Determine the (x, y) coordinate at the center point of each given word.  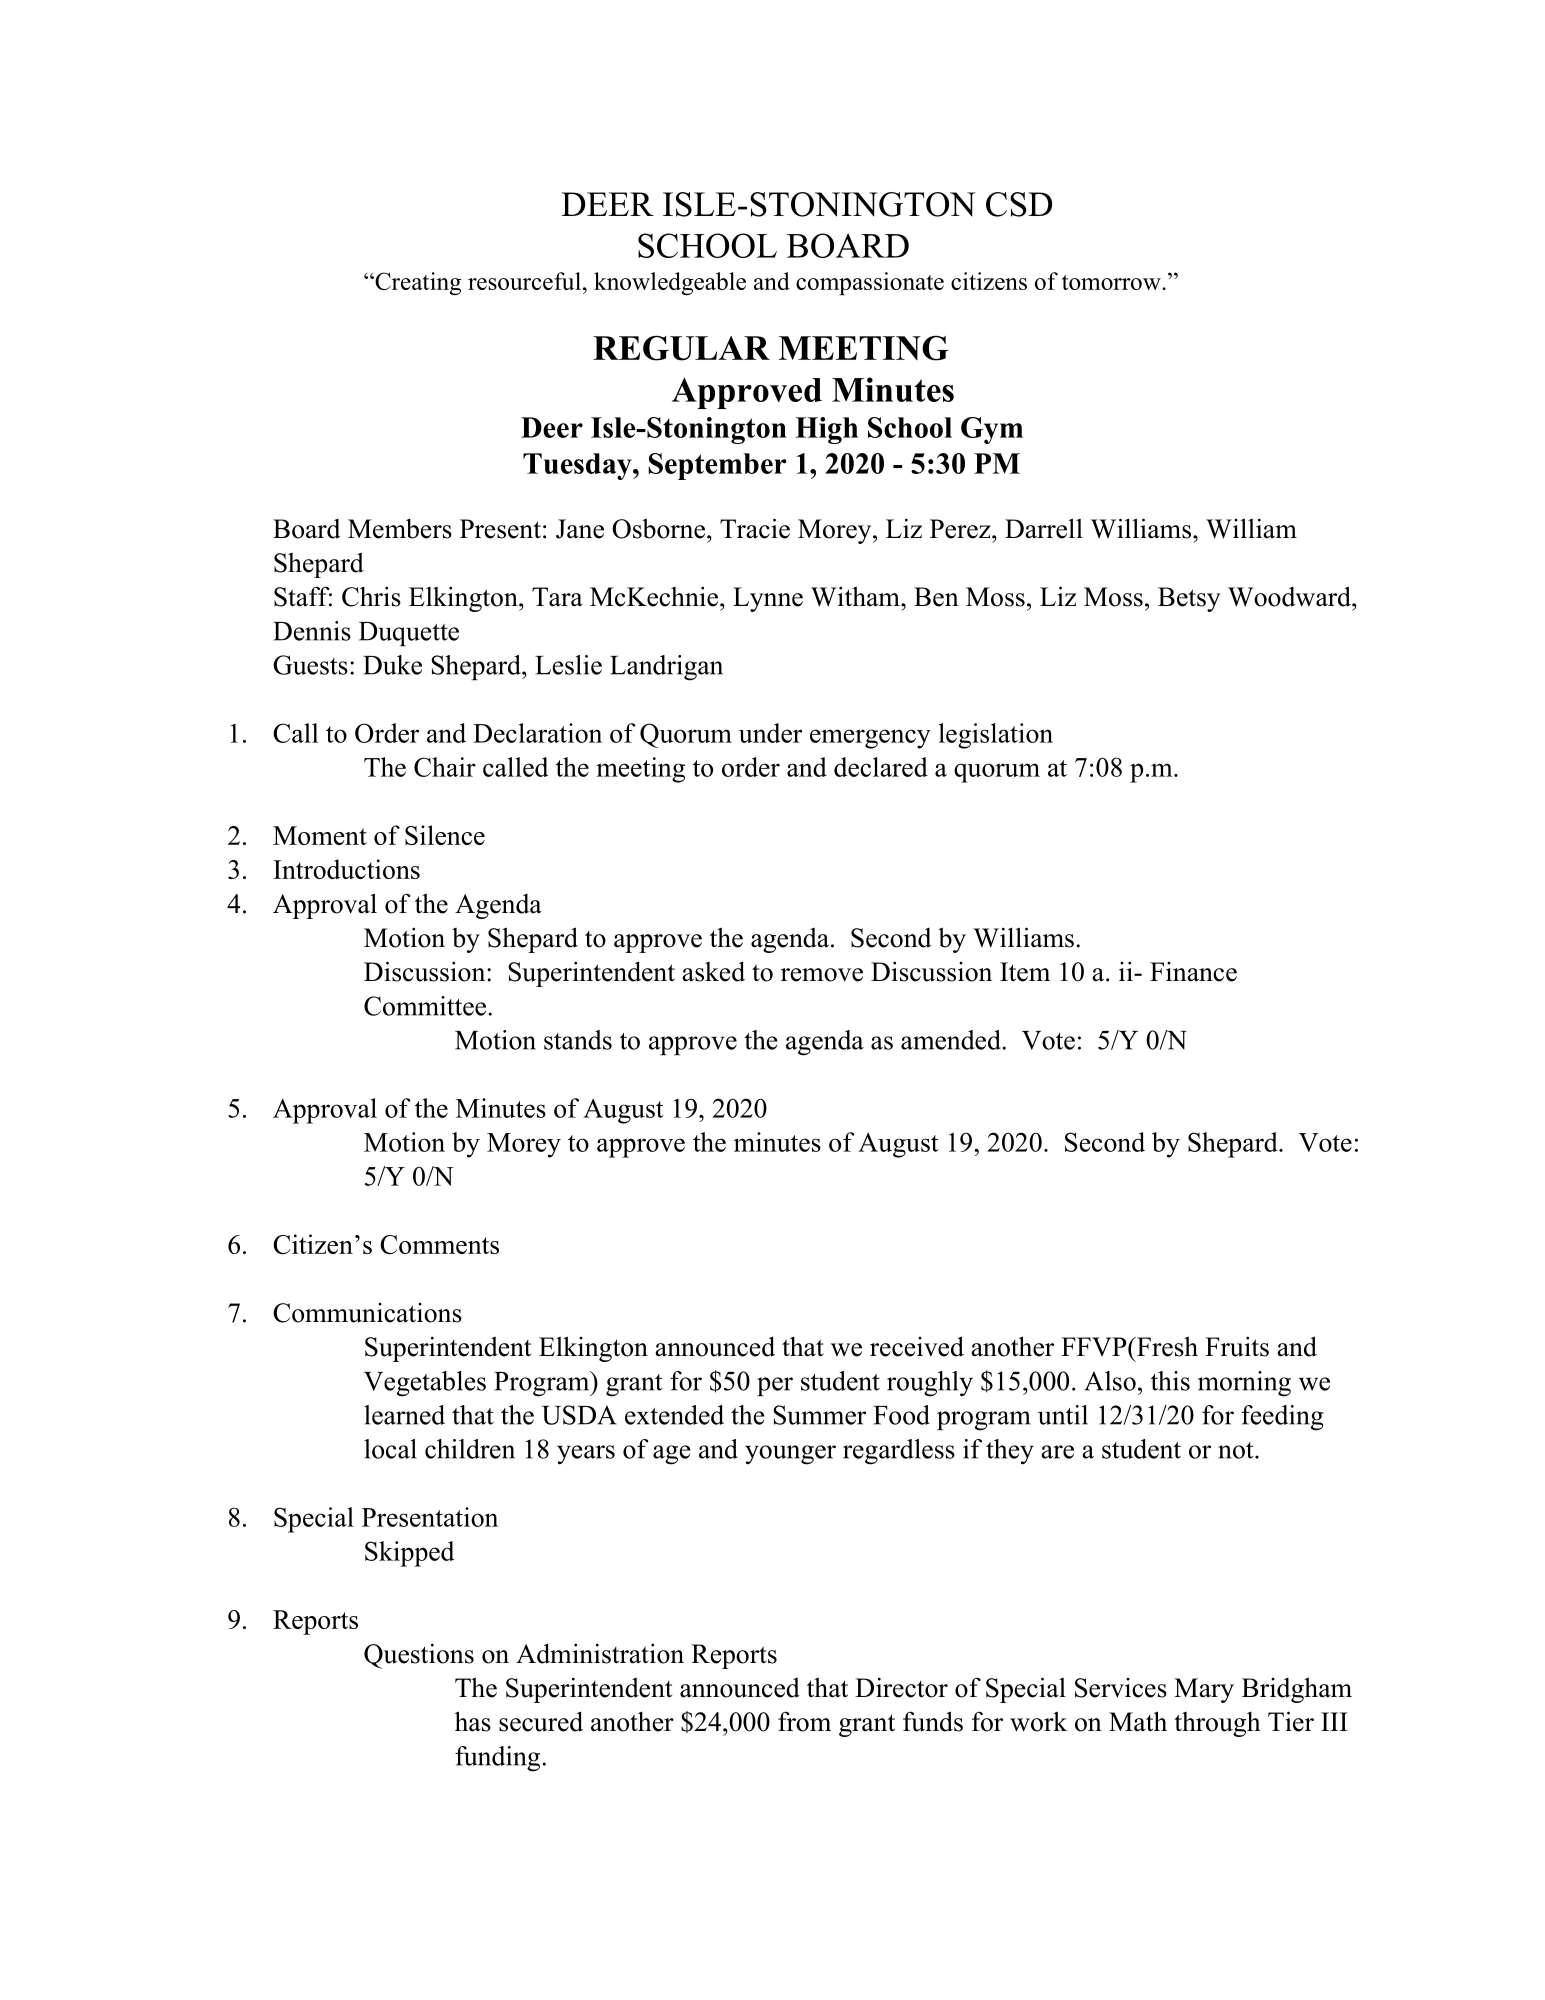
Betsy (1189, 599)
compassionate (870, 283)
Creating (417, 283)
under (770, 733)
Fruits (1237, 1346)
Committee (425, 1006)
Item (1025, 972)
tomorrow (1111, 282)
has (473, 1721)
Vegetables (425, 1384)
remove (822, 975)
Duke (392, 665)
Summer (819, 1415)
